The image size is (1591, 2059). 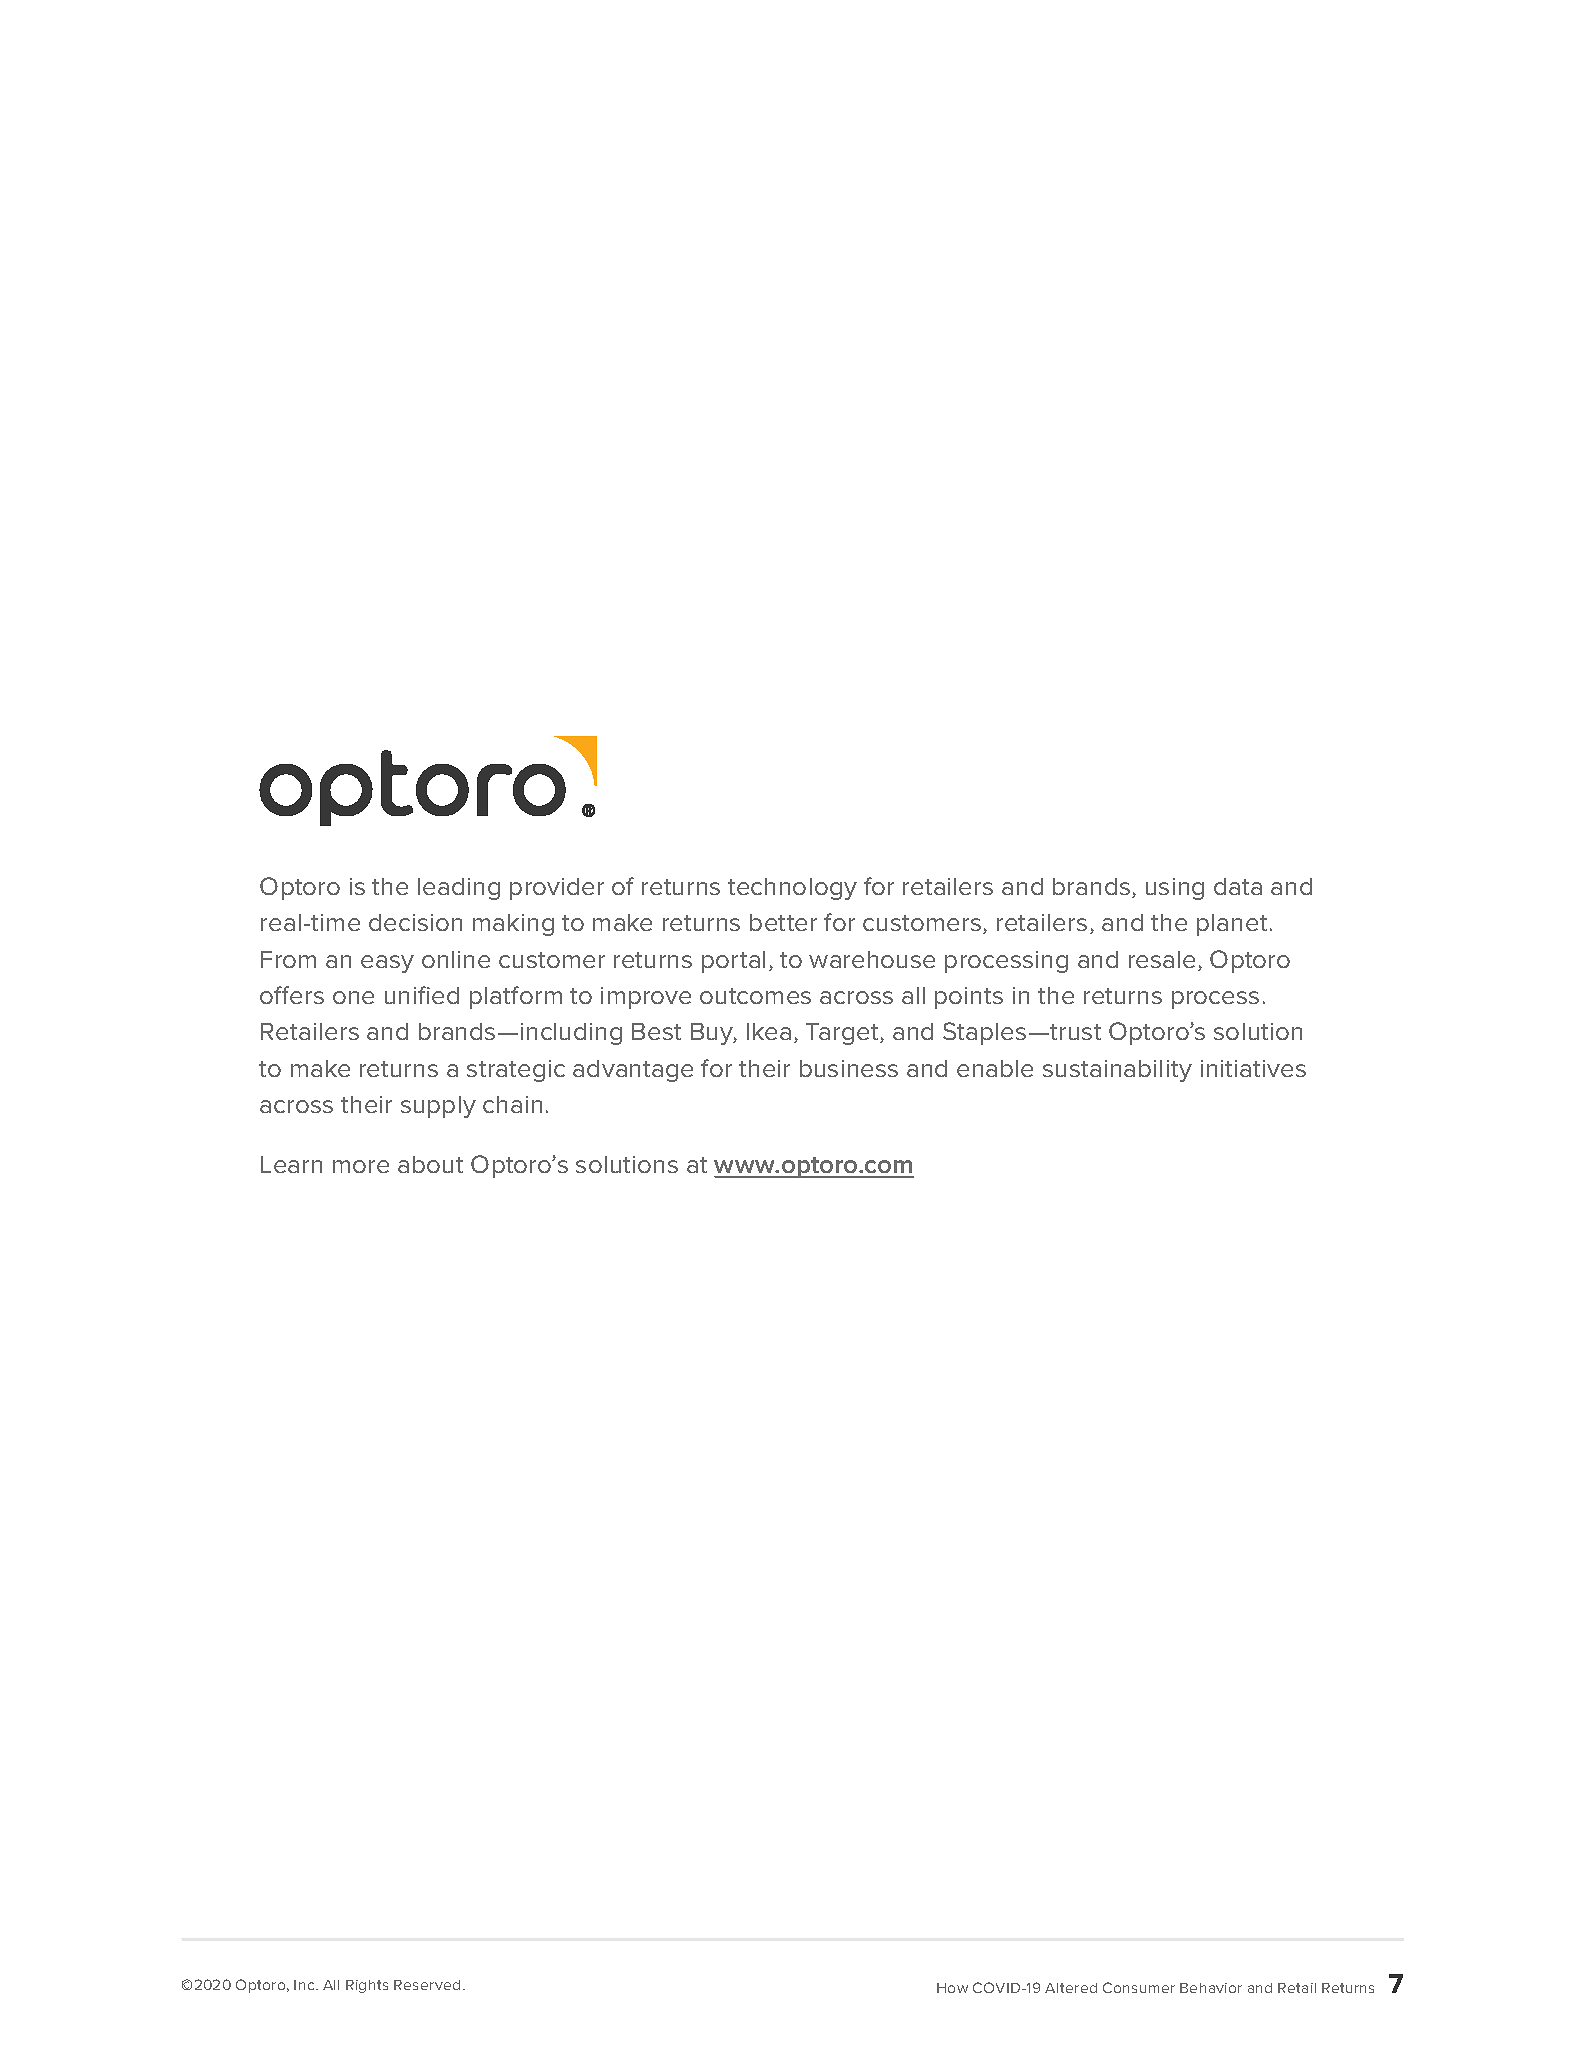 I want to click on using, so click(x=1175, y=889).
